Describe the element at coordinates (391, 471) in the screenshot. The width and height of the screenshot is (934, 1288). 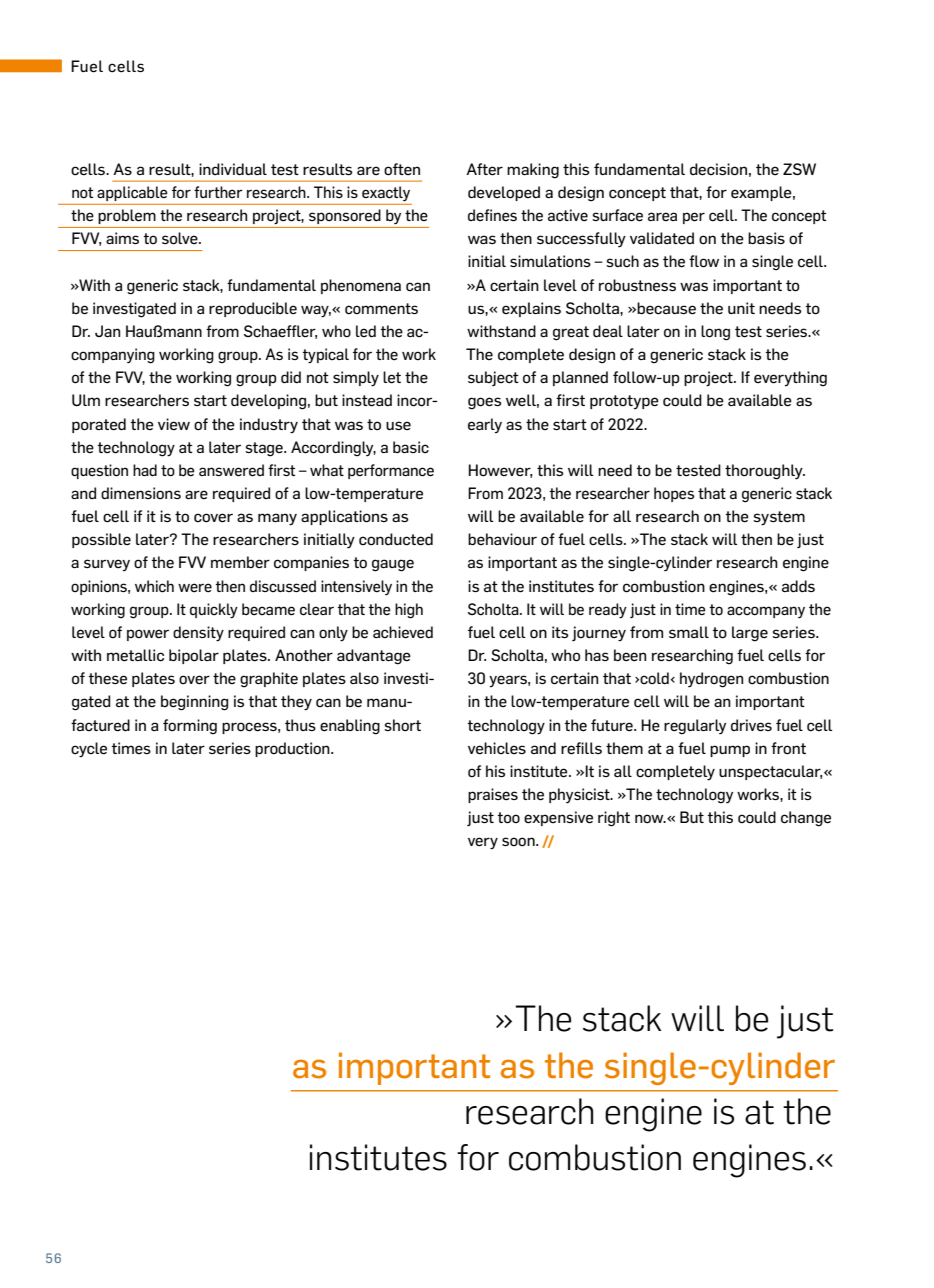
I see `performance` at that location.
